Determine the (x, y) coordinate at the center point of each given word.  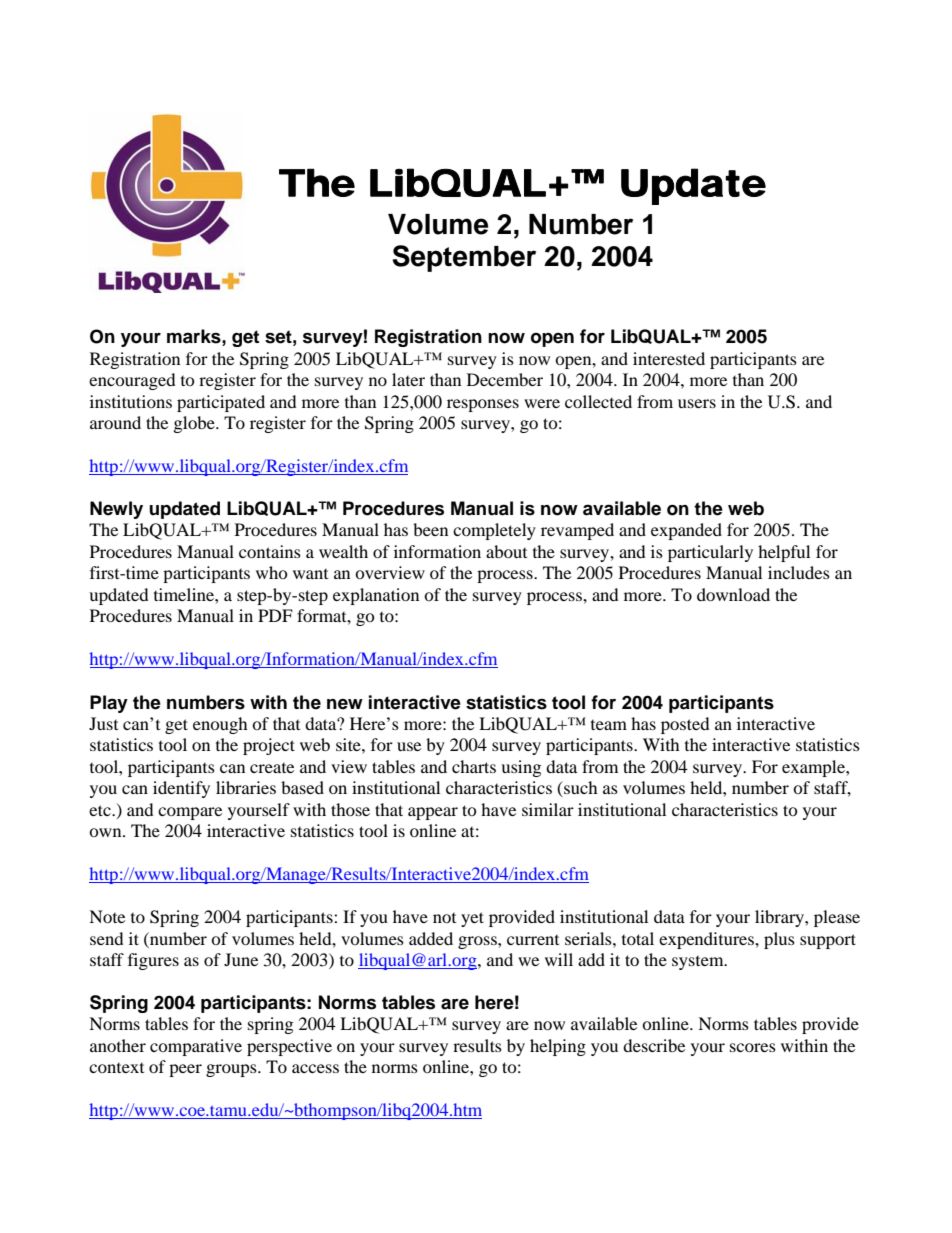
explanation (376, 596)
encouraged (132, 381)
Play (109, 704)
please (837, 918)
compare (190, 813)
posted (685, 725)
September (464, 258)
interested (669, 358)
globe (195, 424)
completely (494, 531)
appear (433, 813)
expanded (686, 531)
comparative (196, 1047)
